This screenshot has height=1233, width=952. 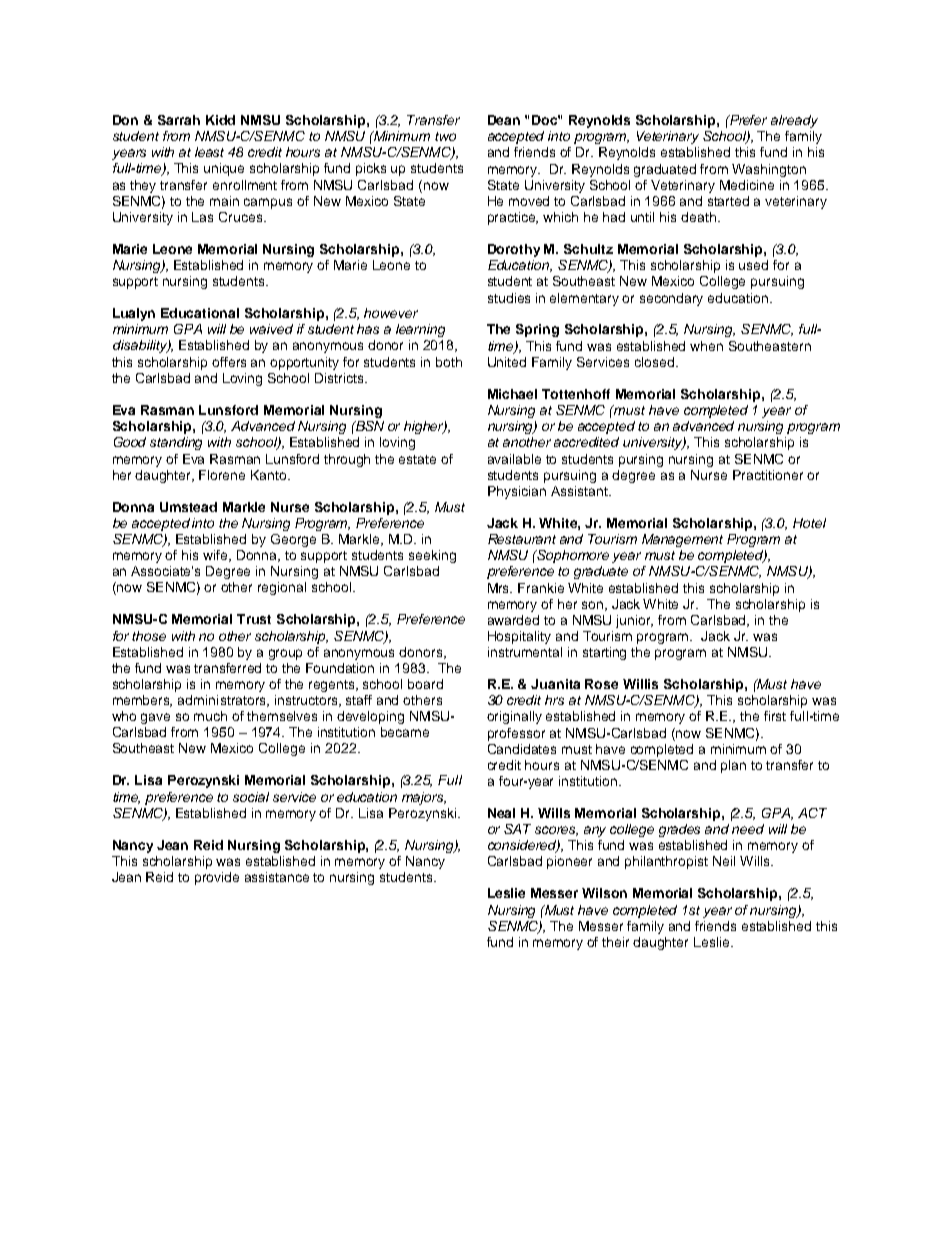 What do you see at coordinates (682, 540) in the screenshot?
I see `Management` at bounding box center [682, 540].
